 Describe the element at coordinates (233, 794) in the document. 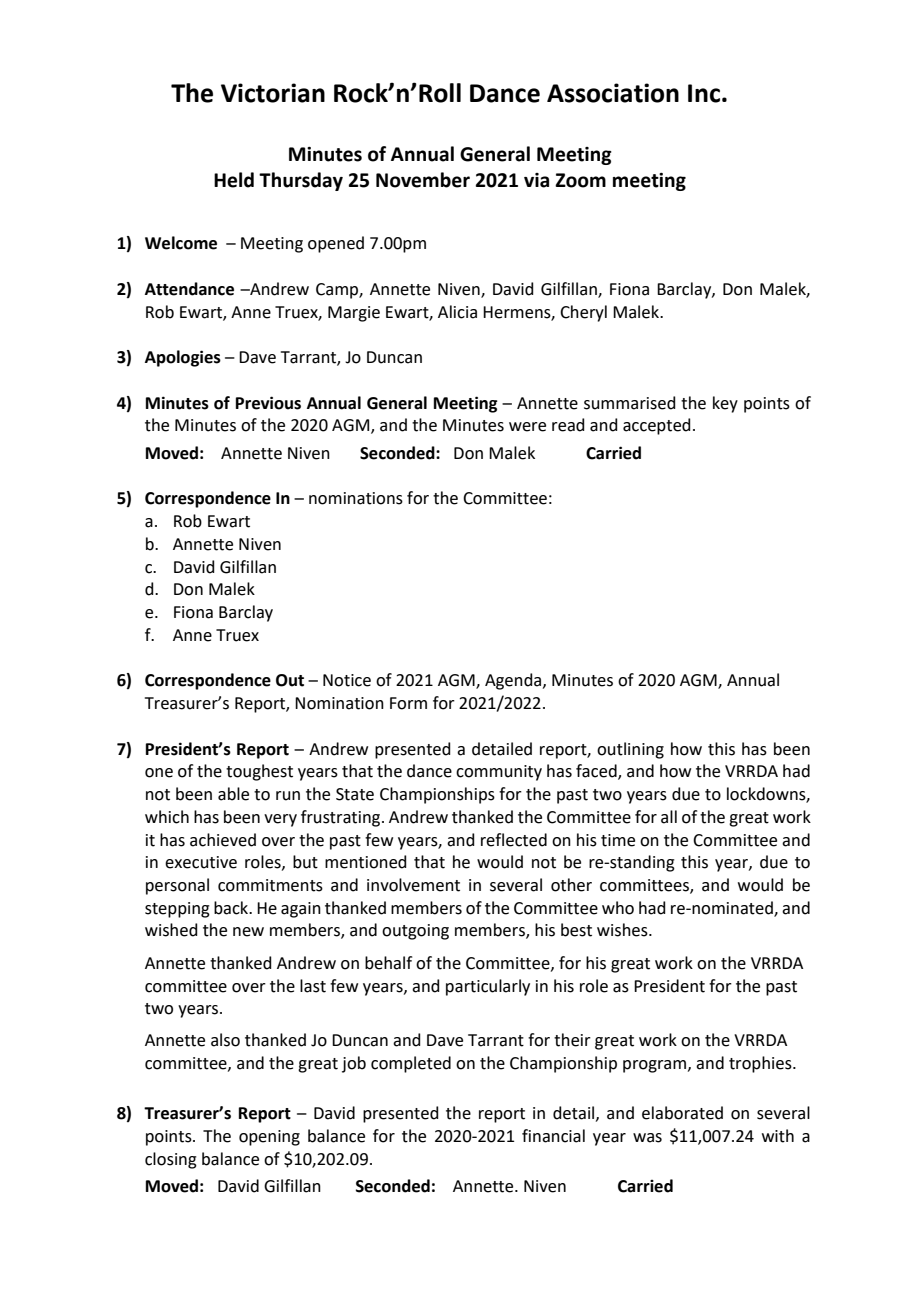

I see `able` at that location.
